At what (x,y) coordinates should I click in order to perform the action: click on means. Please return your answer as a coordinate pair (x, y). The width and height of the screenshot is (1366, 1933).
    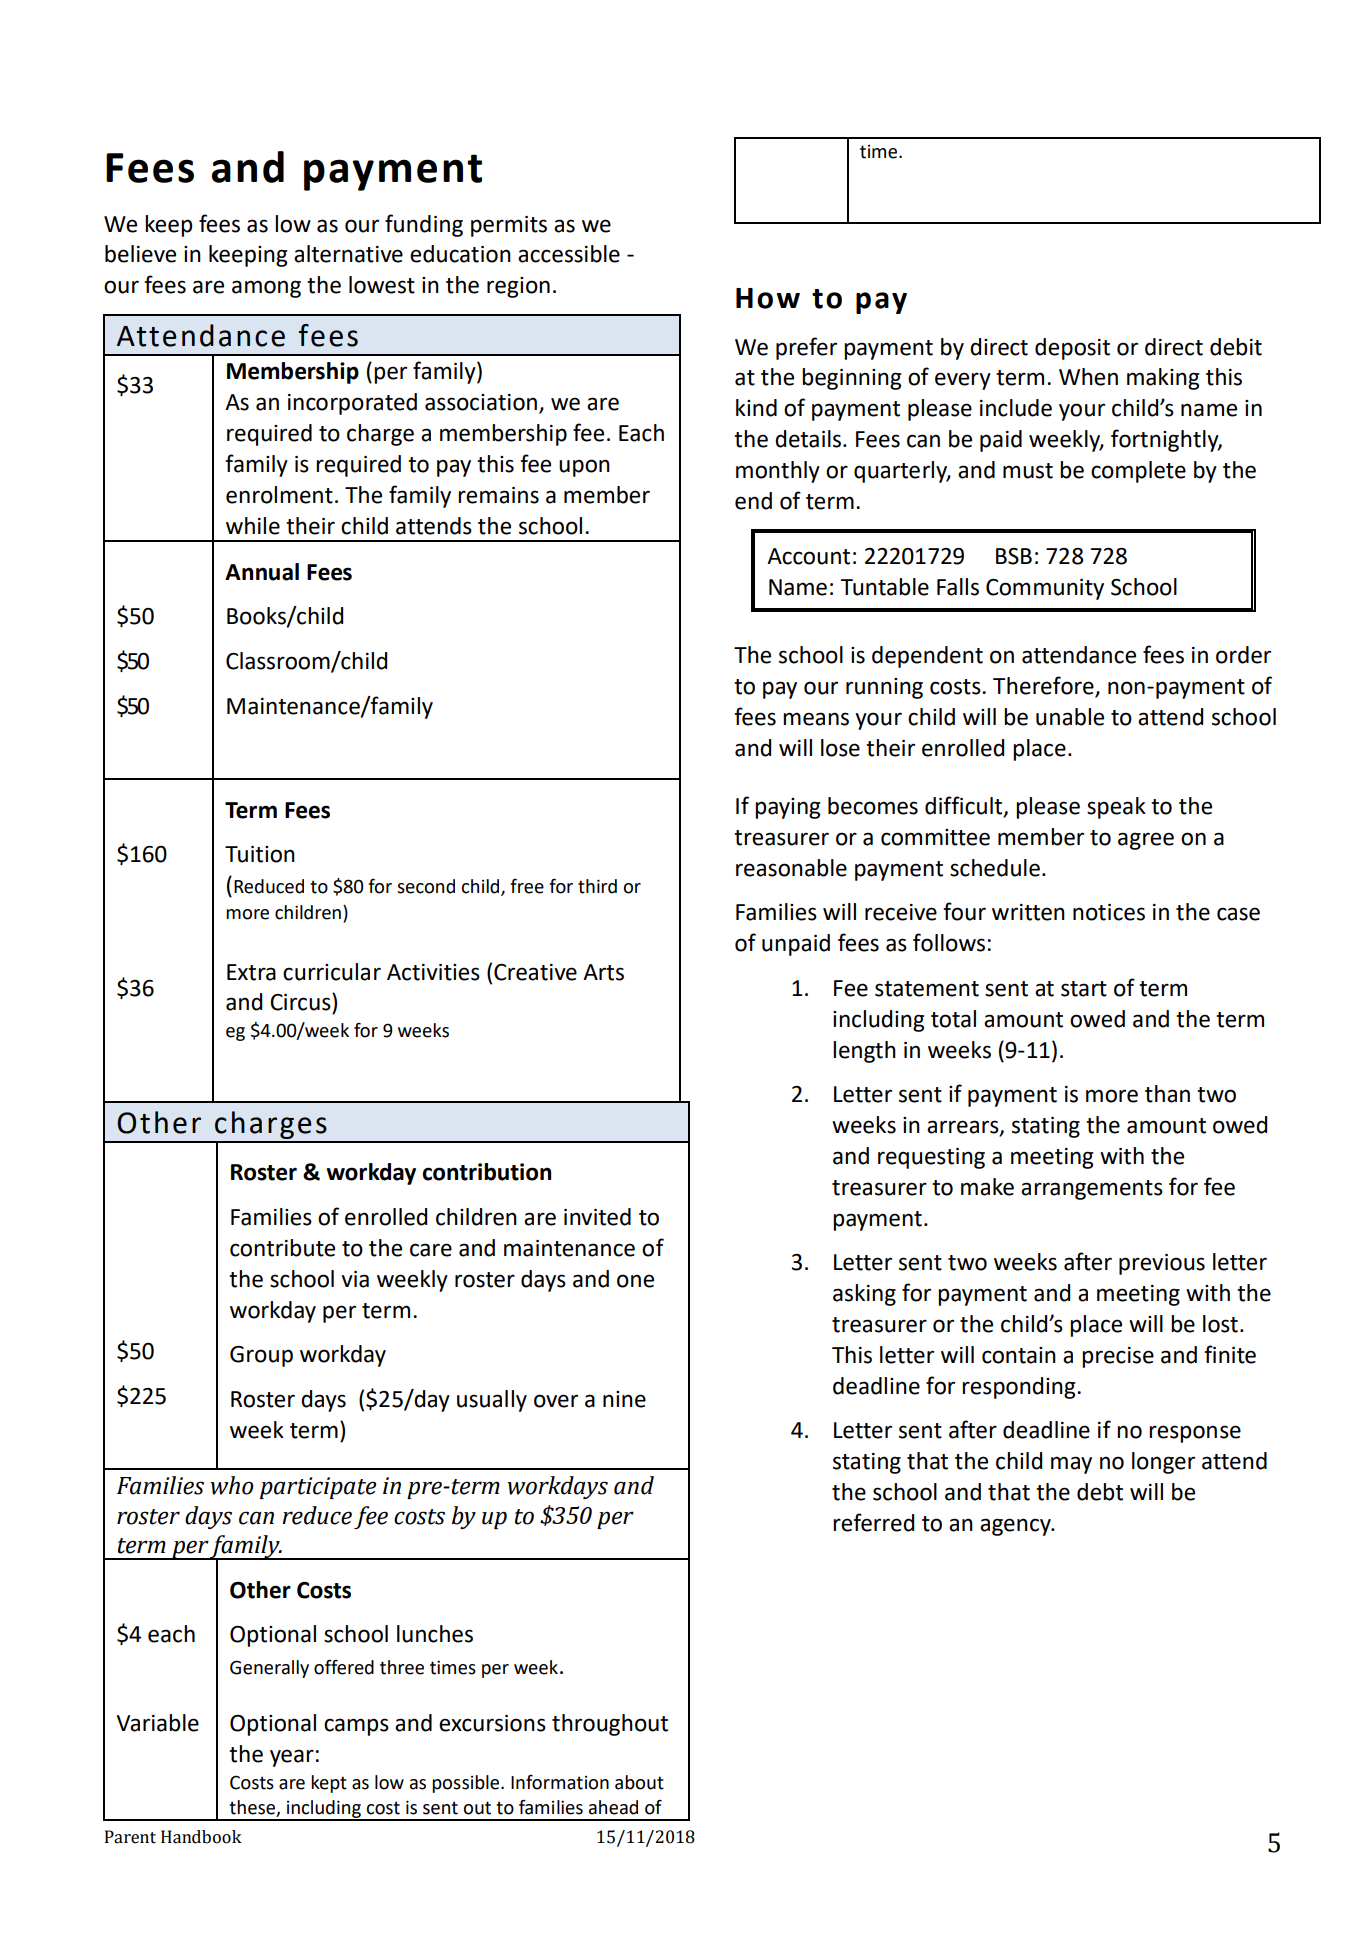
    Looking at the image, I should click on (816, 719).
